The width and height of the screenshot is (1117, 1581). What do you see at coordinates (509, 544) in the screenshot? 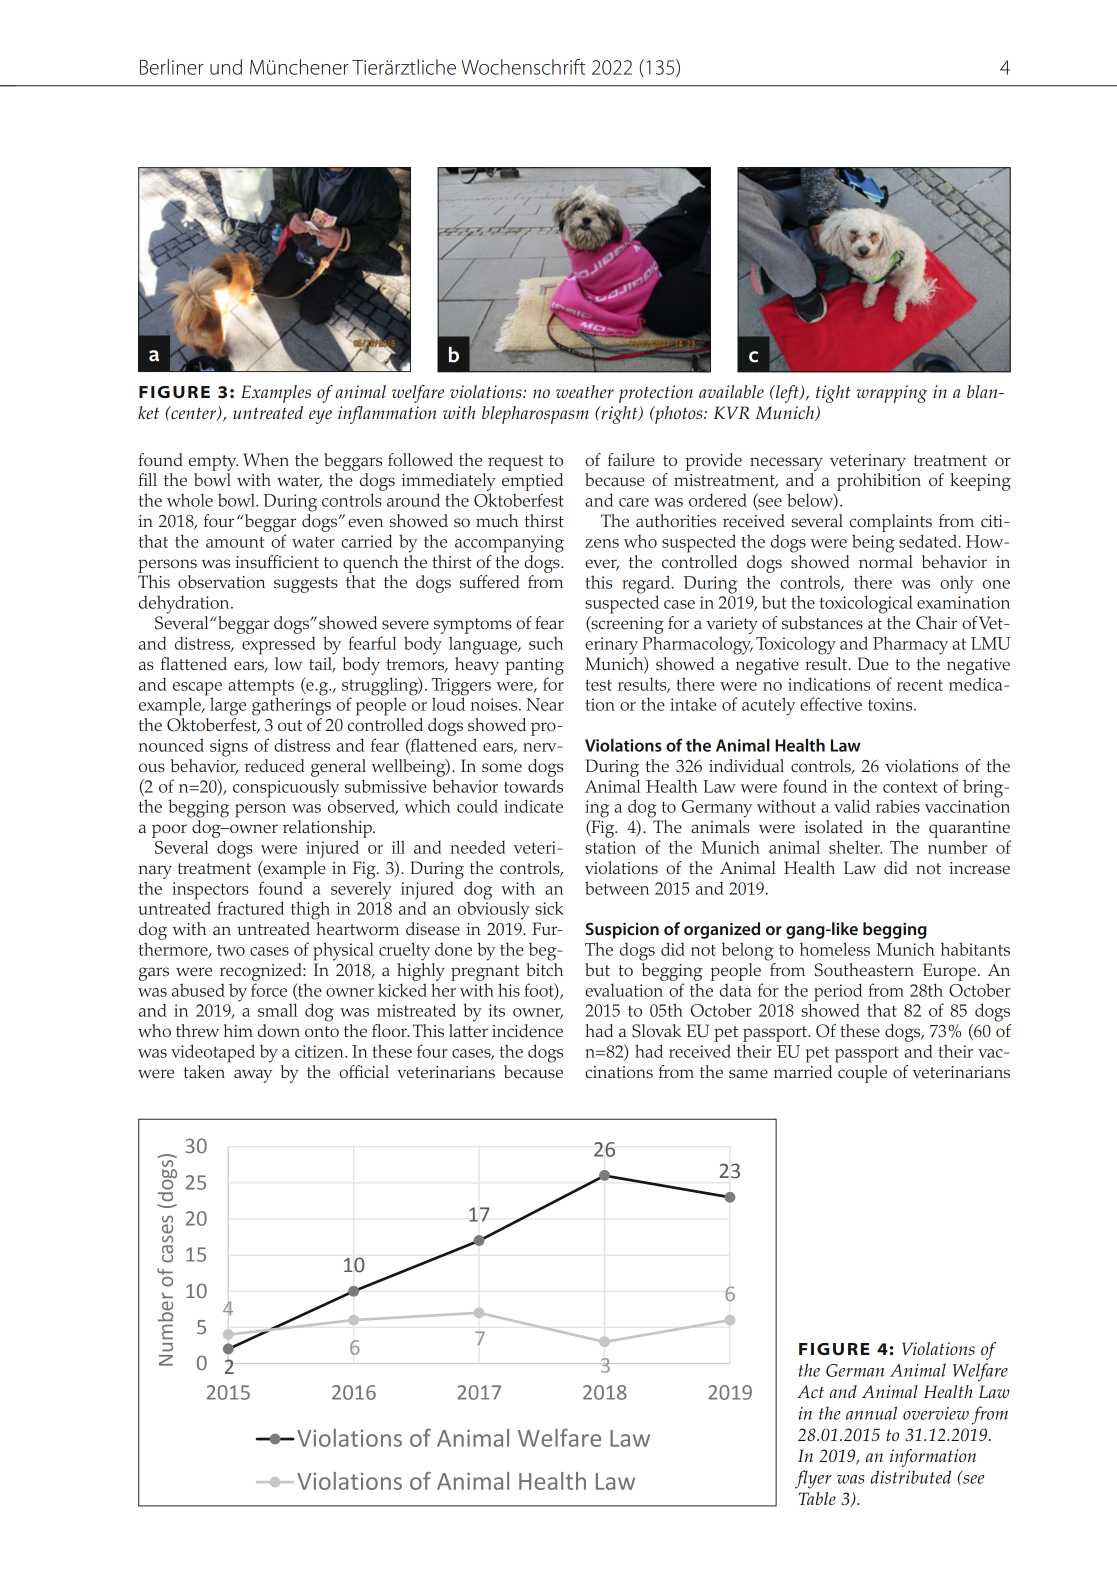
I see `accompanying` at bounding box center [509, 544].
